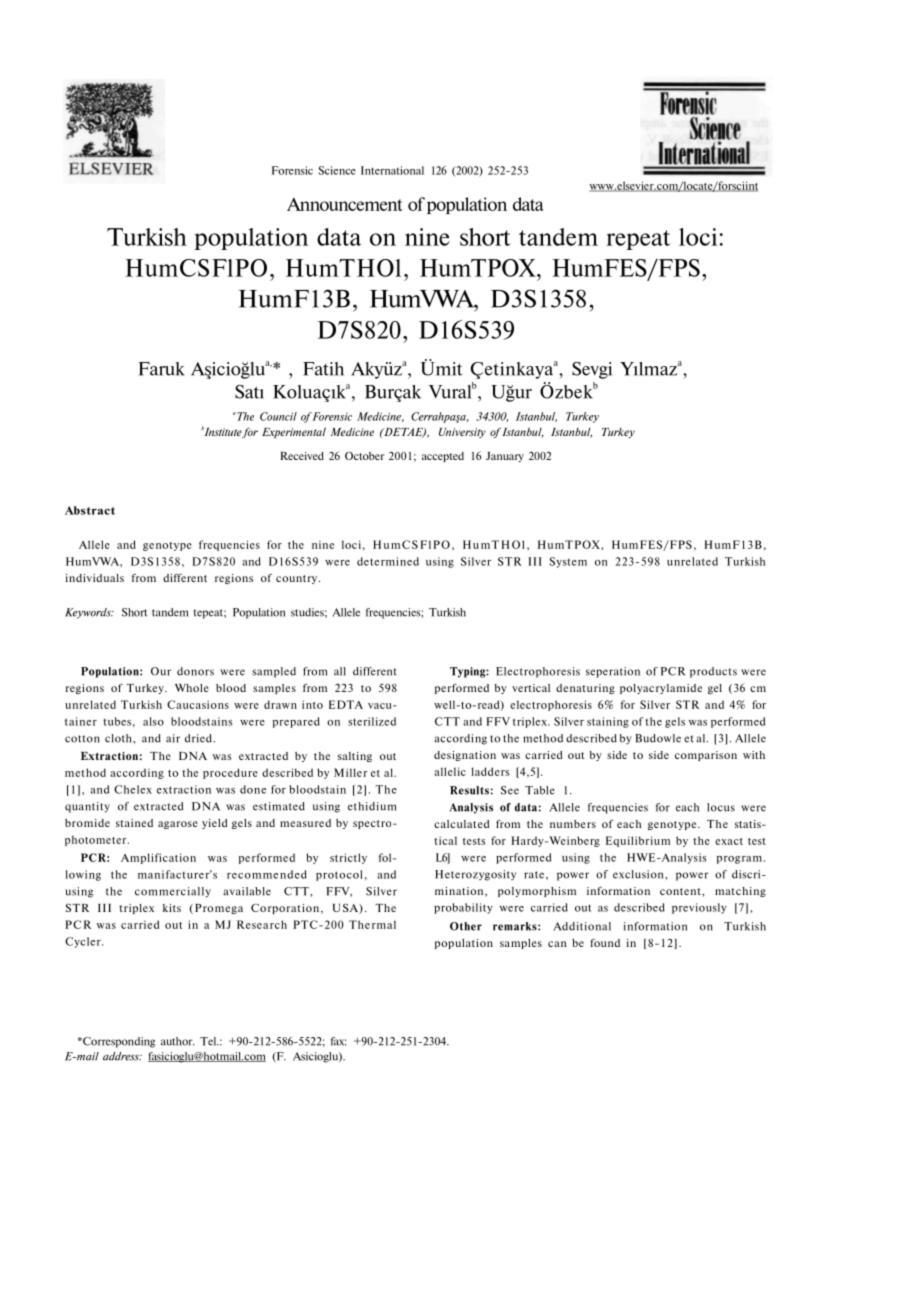 This document has width=924, height=1305. What do you see at coordinates (638, 240) in the document?
I see `repeat` at bounding box center [638, 240].
